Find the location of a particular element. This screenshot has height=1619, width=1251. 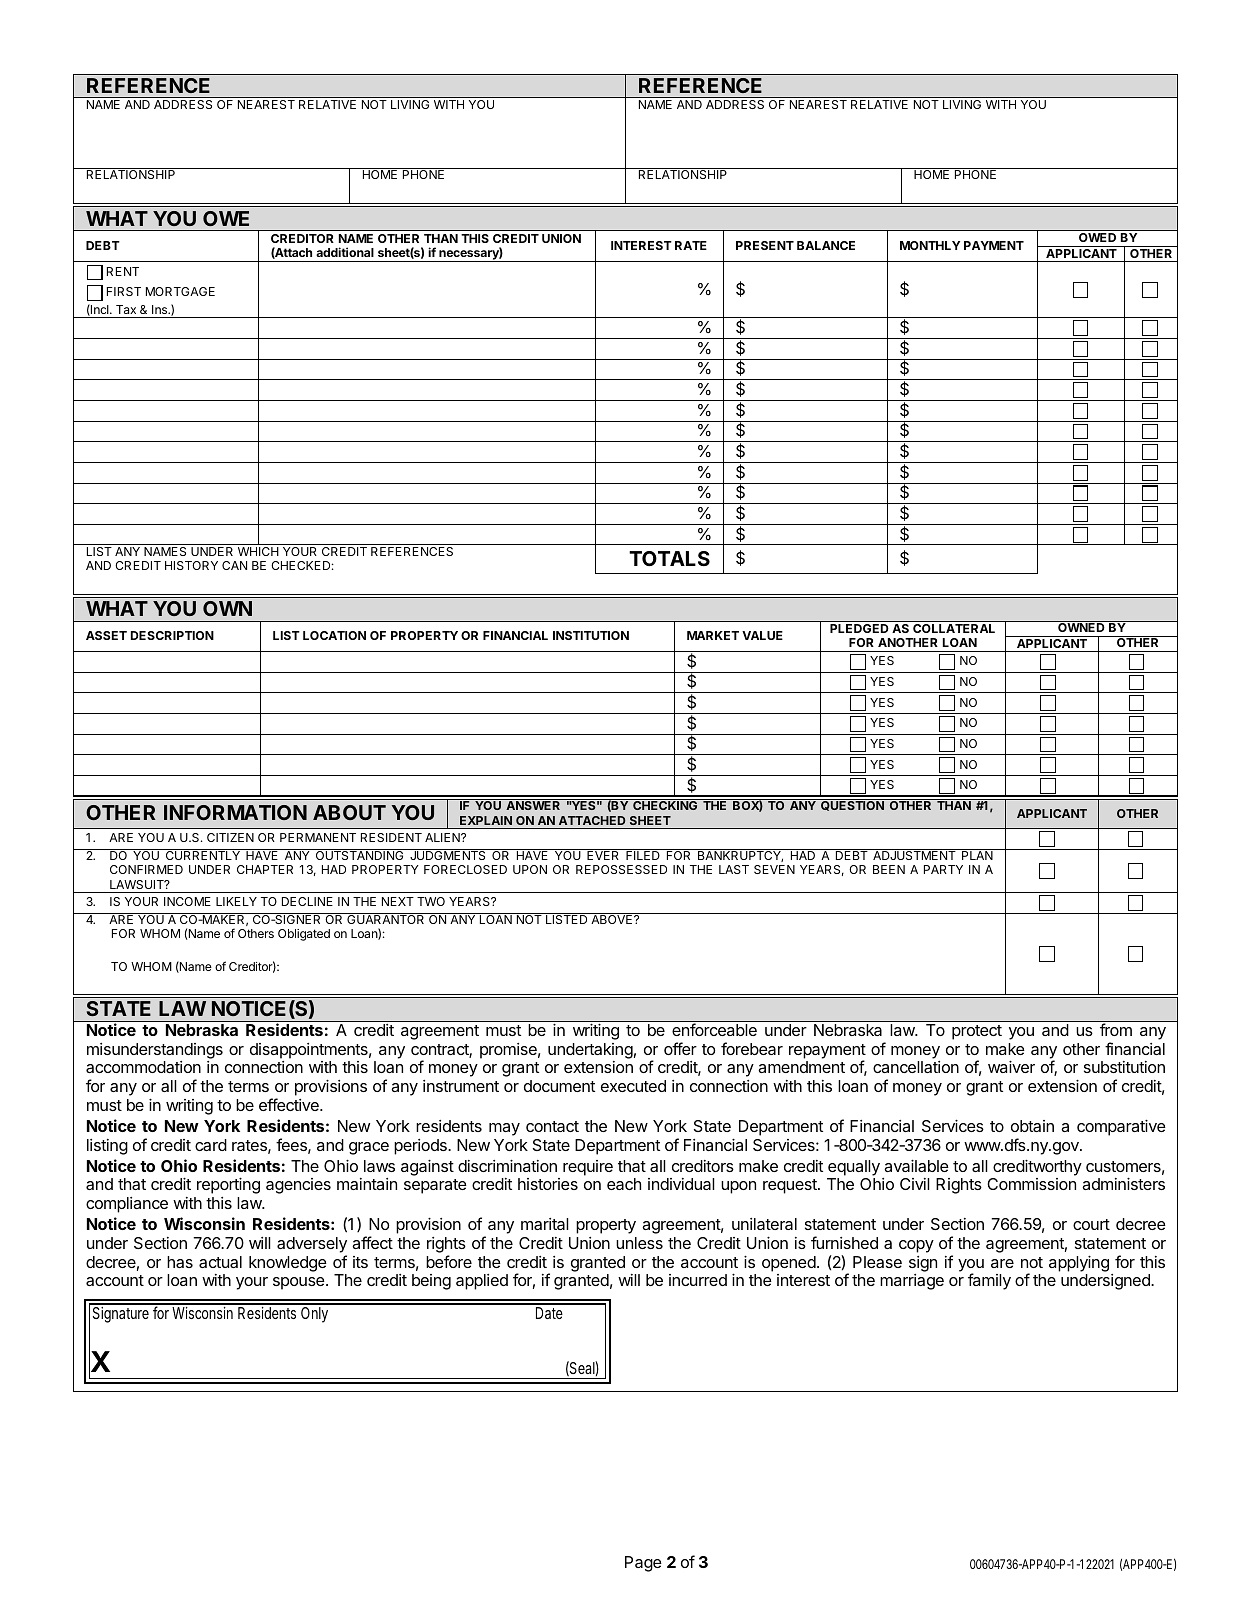

DESCRIPTION is located at coordinates (172, 635).
